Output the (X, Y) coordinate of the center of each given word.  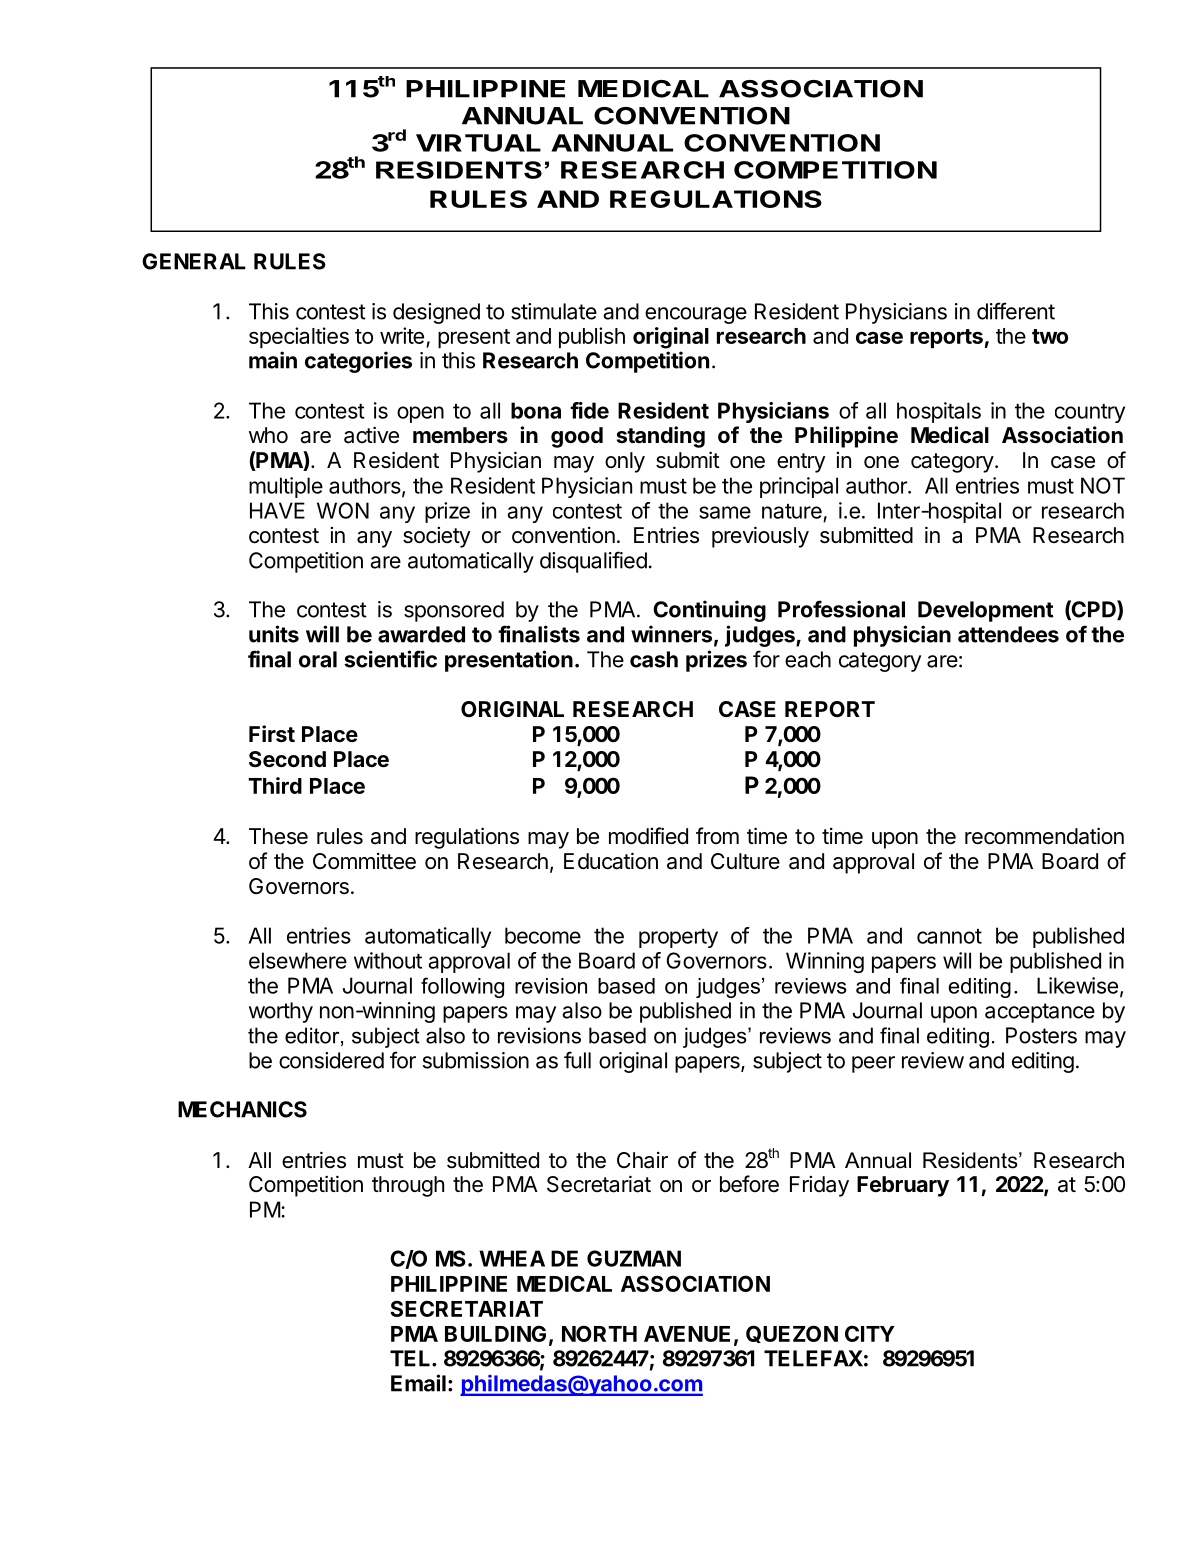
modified (648, 836)
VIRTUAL (478, 143)
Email (418, 1383)
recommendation (1044, 836)
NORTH (599, 1333)
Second (287, 759)
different (1016, 311)
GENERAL (194, 261)
